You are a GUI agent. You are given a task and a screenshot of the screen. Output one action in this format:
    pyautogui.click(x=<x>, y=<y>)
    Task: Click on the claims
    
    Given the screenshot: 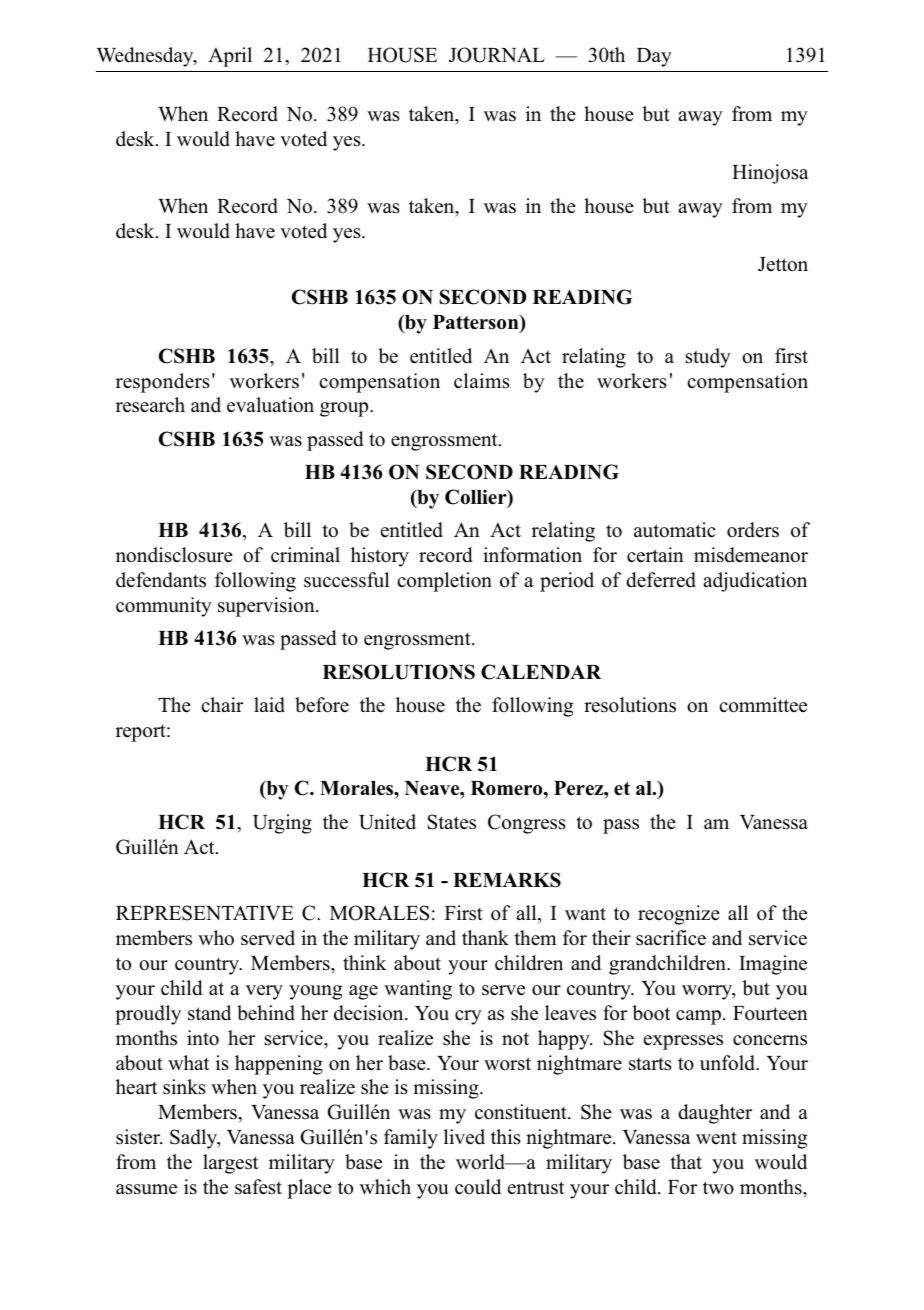 What is the action you would take?
    pyautogui.click(x=482, y=381)
